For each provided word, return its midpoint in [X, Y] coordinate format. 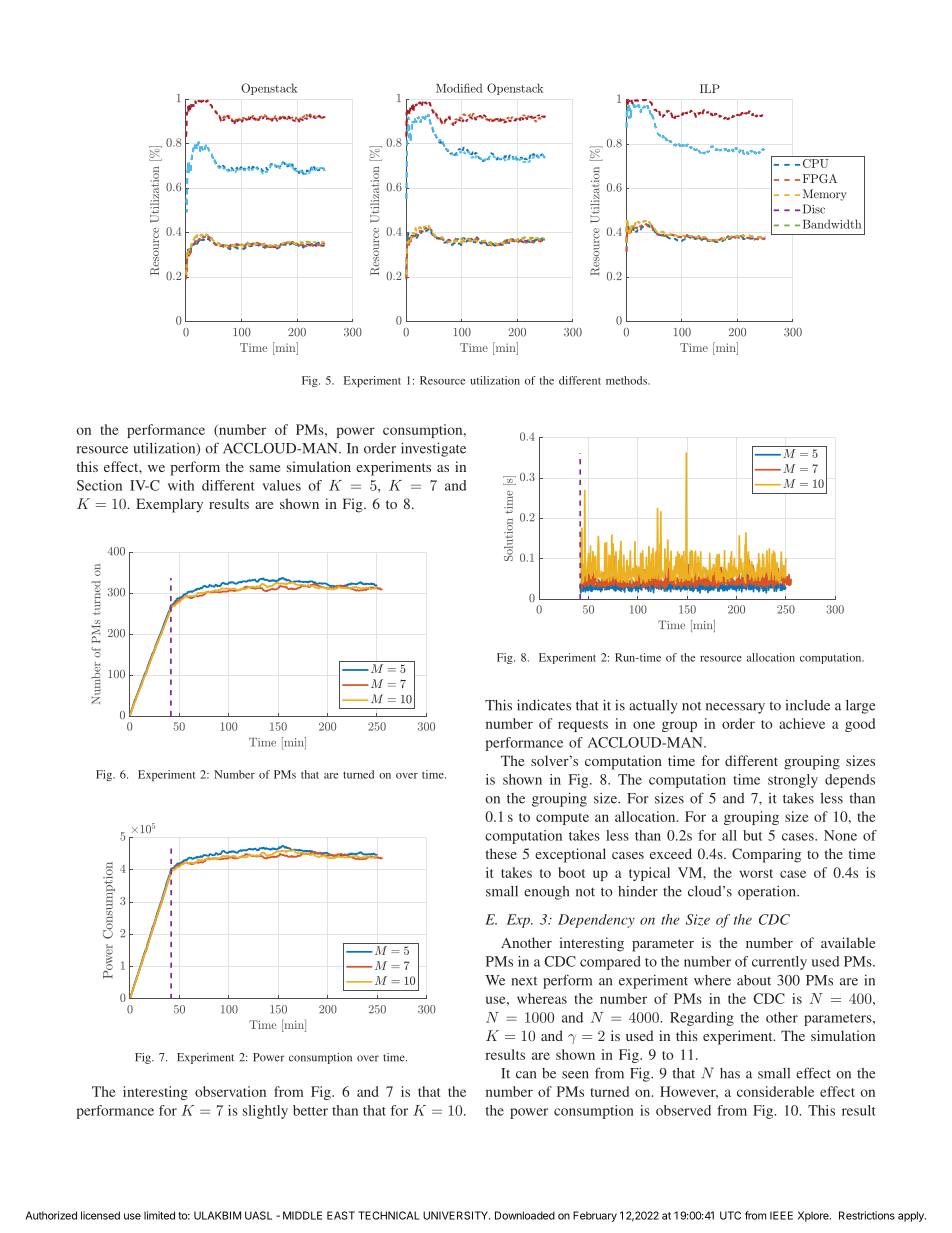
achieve [802, 723]
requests [583, 726]
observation [230, 1091]
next [524, 981]
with [181, 485]
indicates [544, 705]
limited [159, 1215]
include [808, 705]
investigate [433, 449]
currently [779, 963]
